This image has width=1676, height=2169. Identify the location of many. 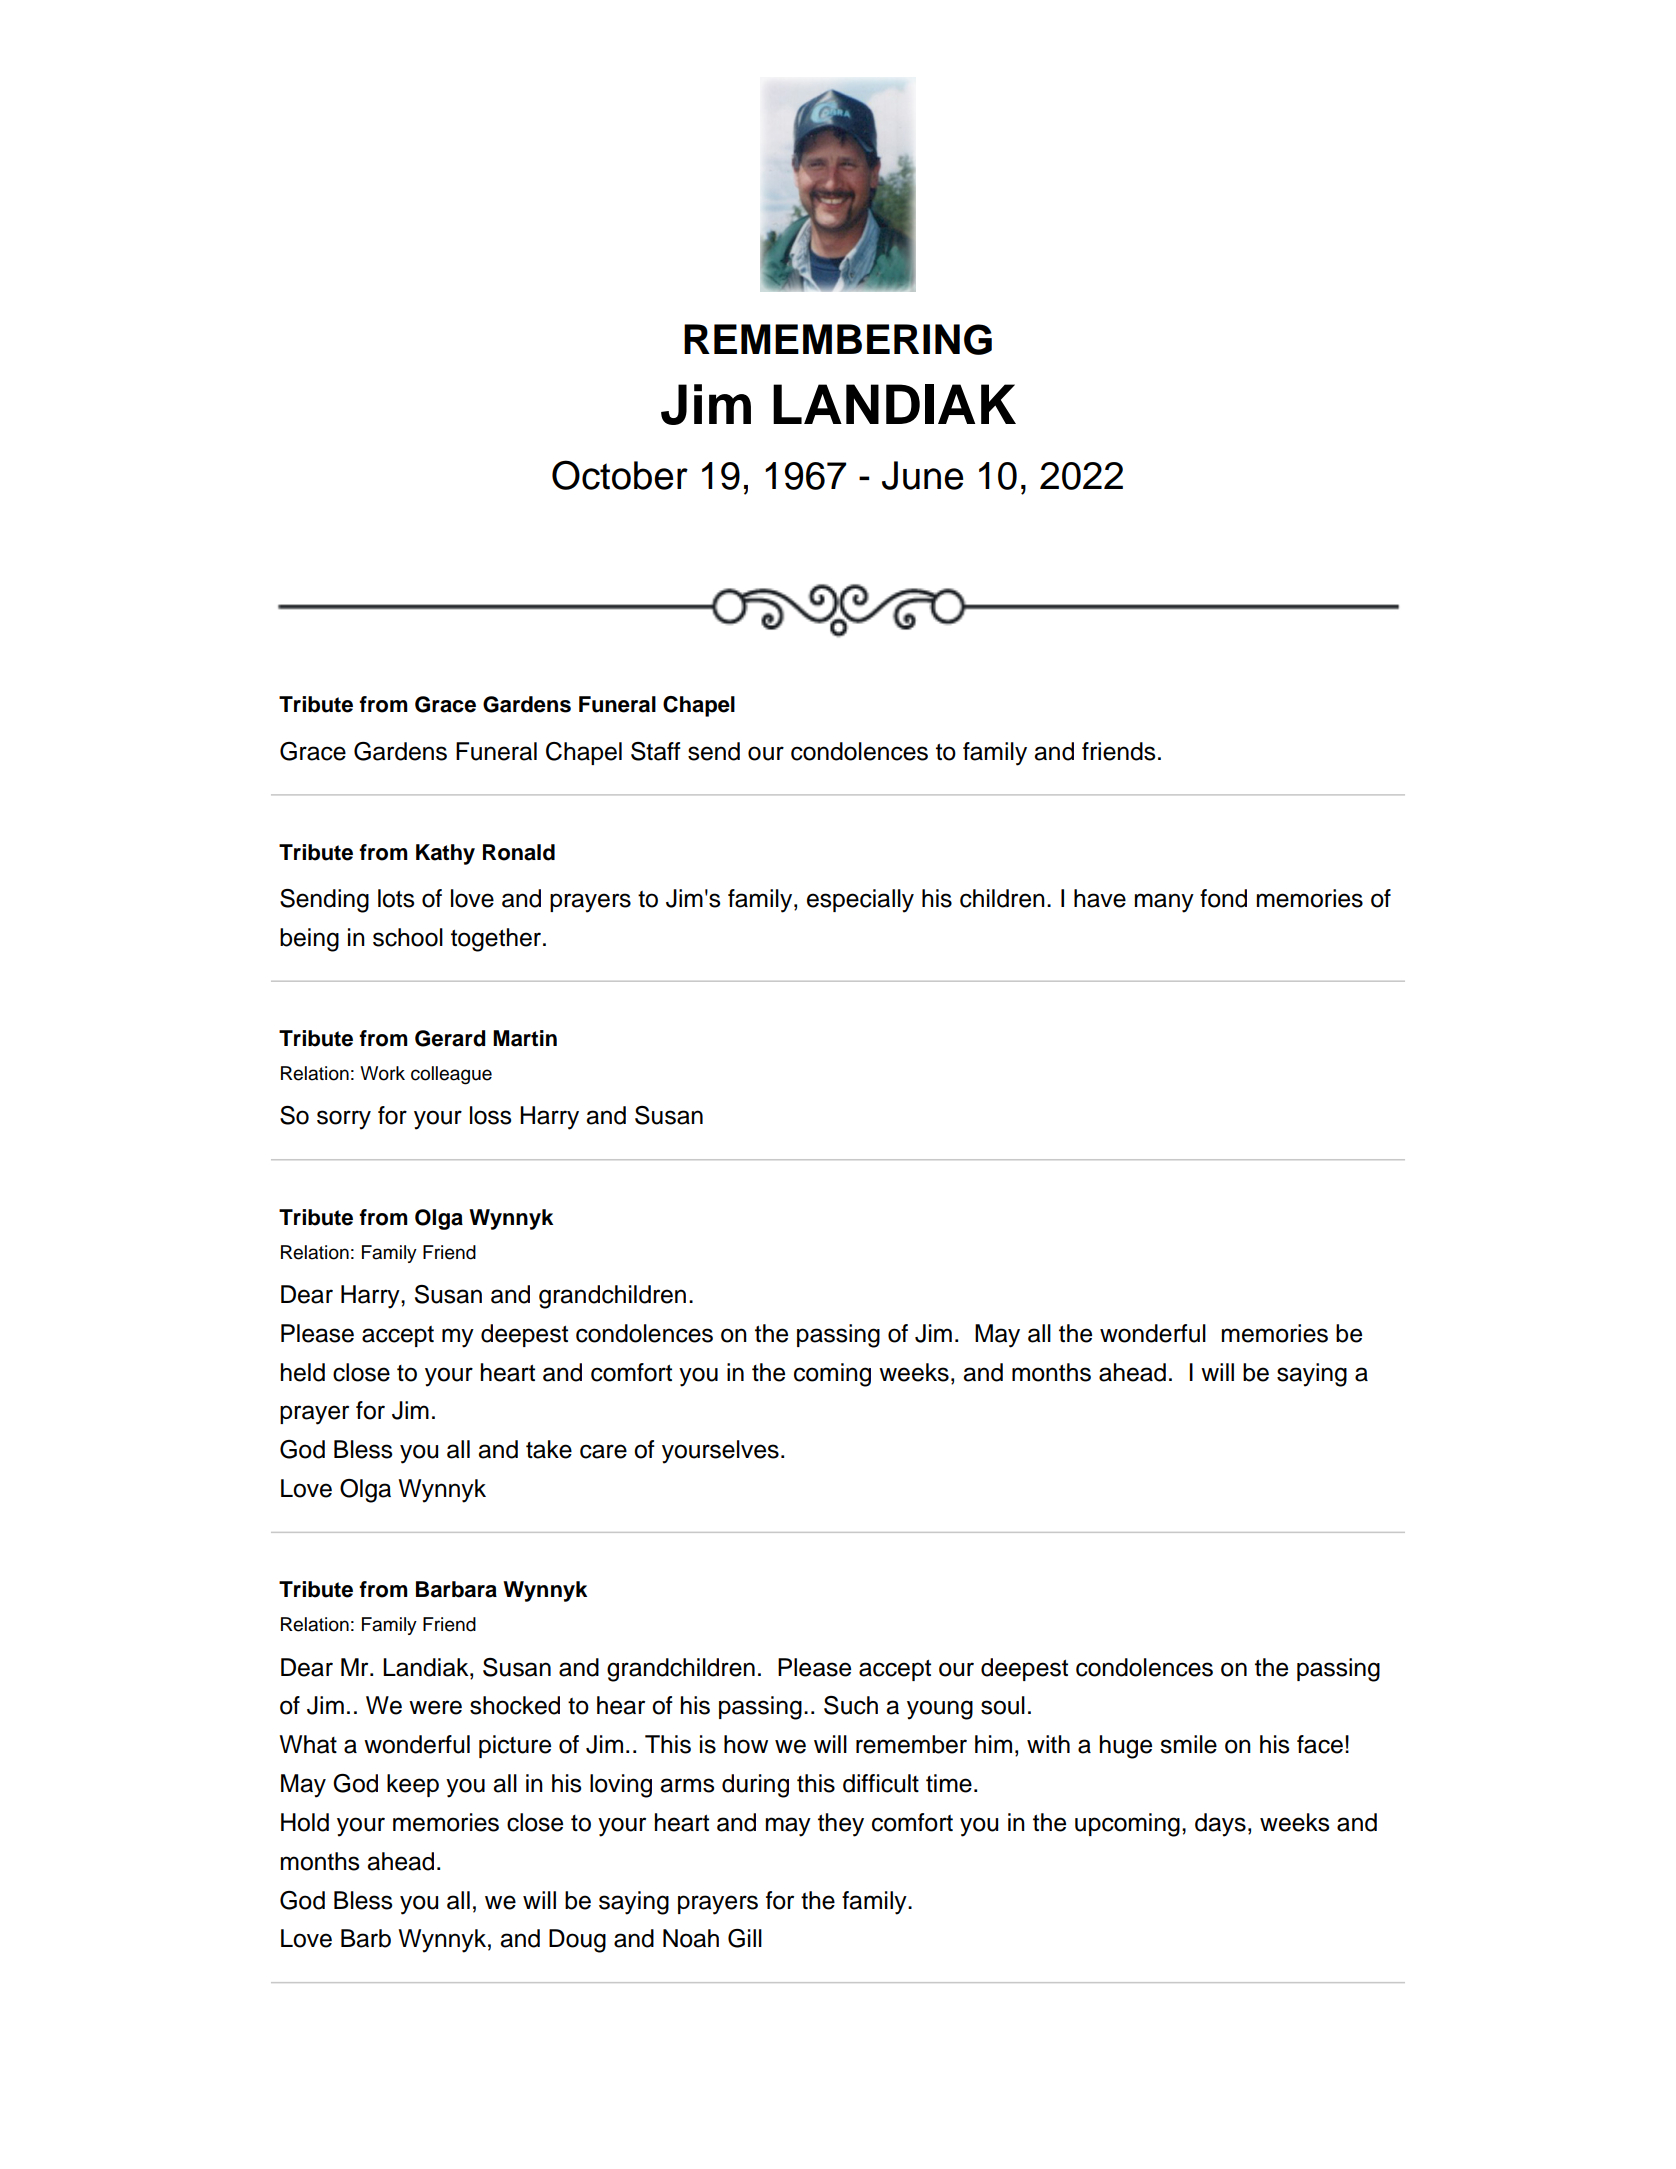
(1164, 903).
